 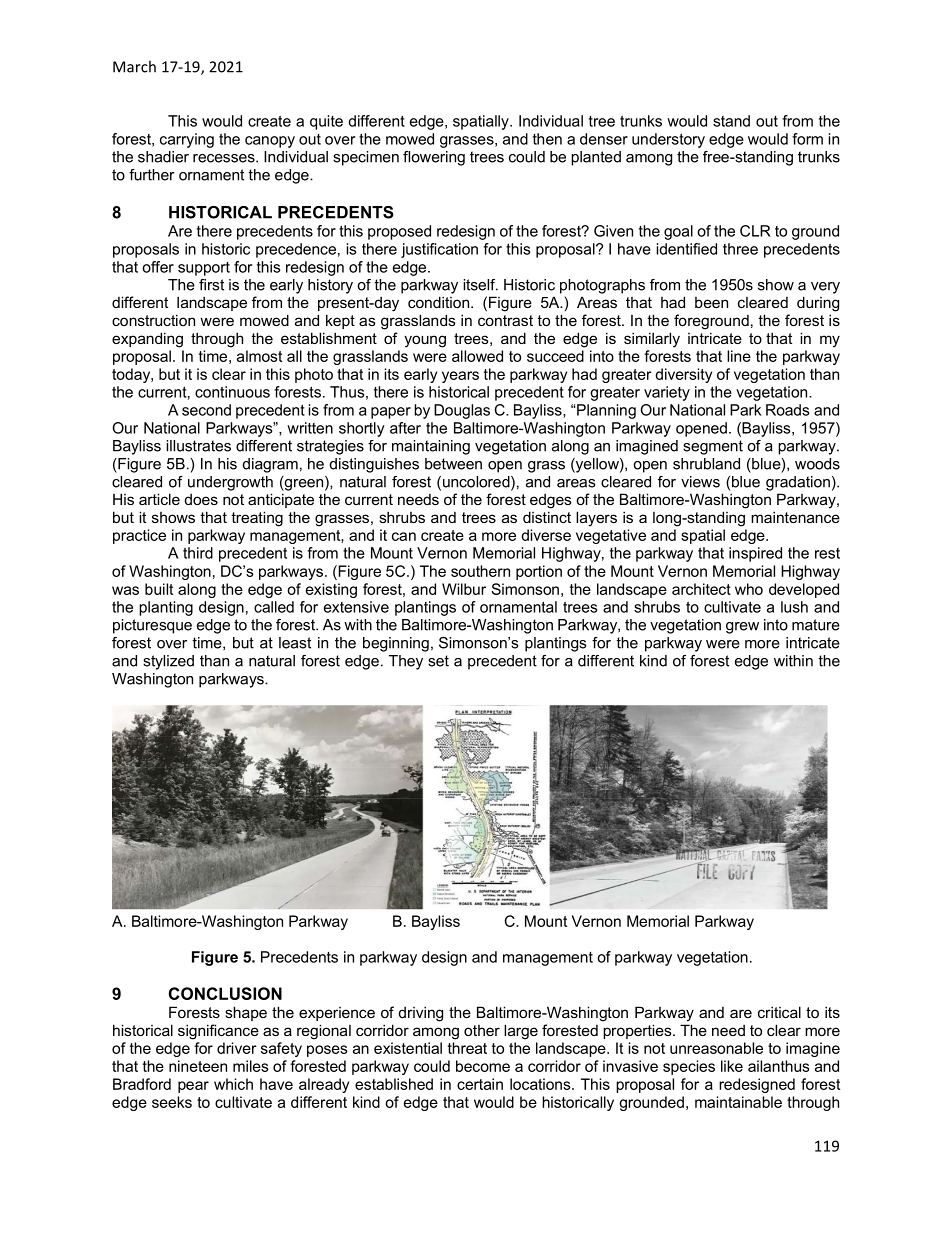 What do you see at coordinates (749, 589) in the screenshot?
I see `who` at bounding box center [749, 589].
